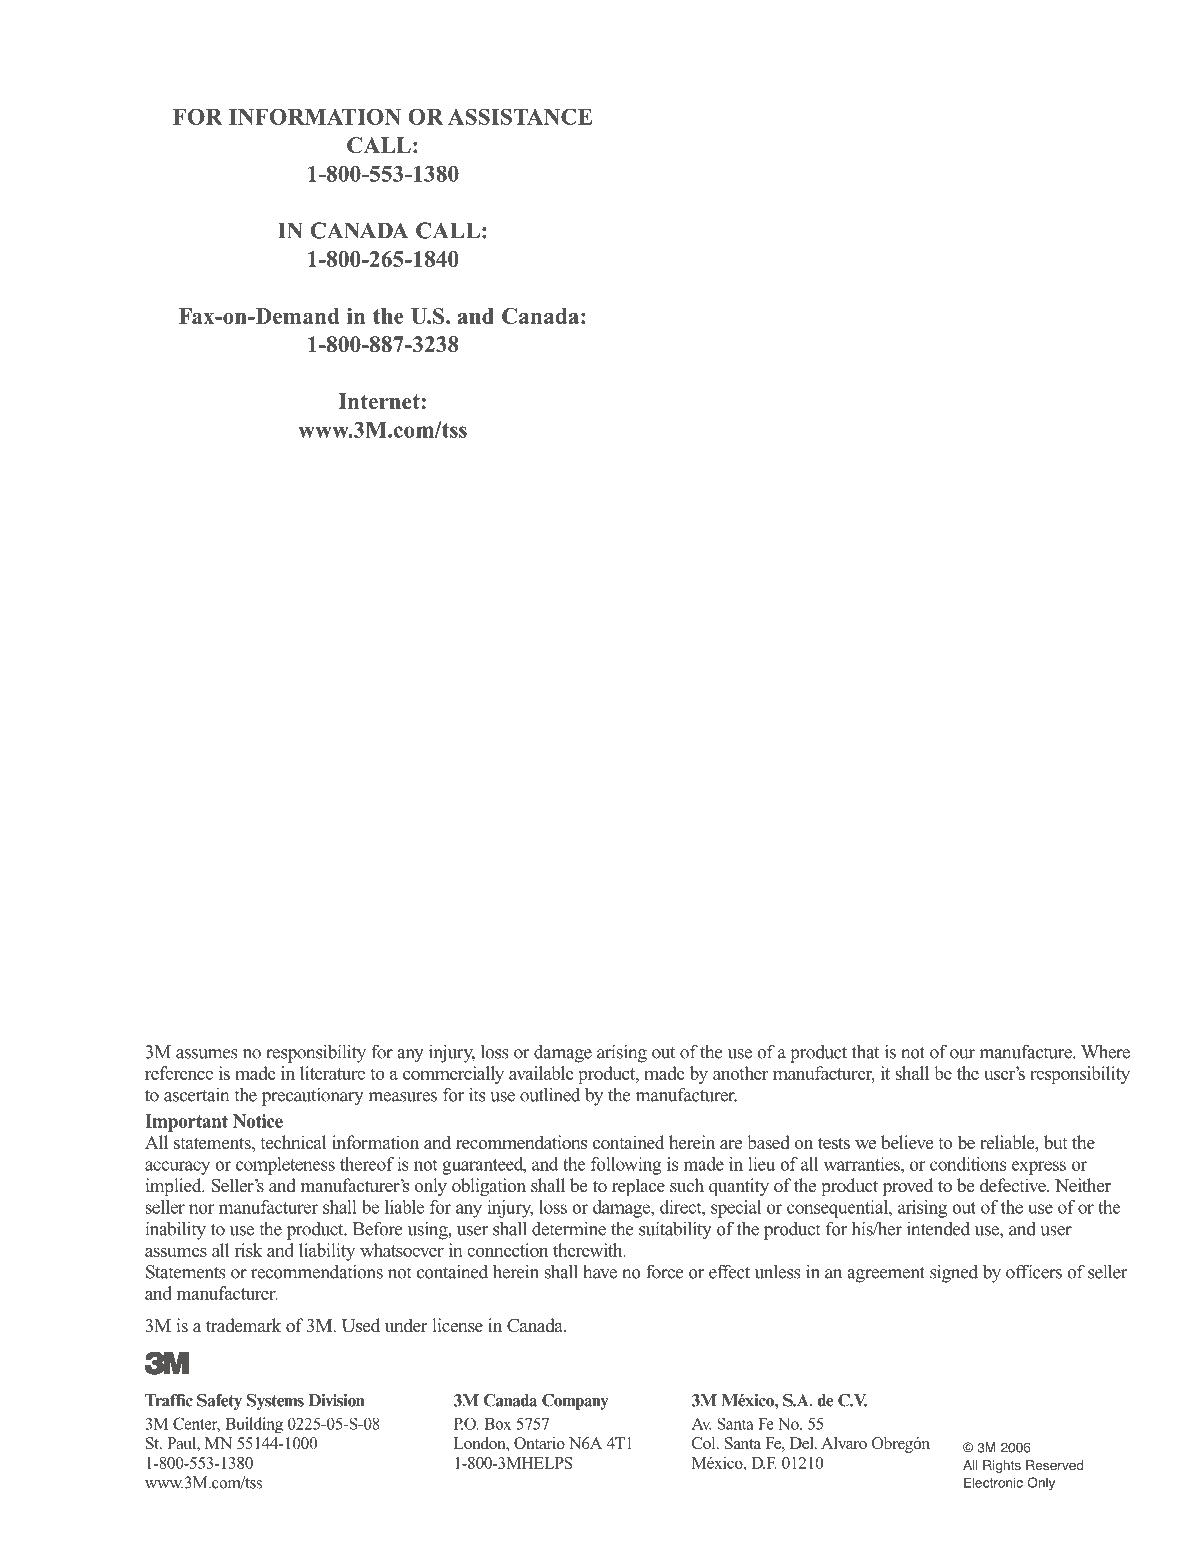 The width and height of the document is (1199, 1551). I want to click on ASSISTANCE, so click(520, 116).
